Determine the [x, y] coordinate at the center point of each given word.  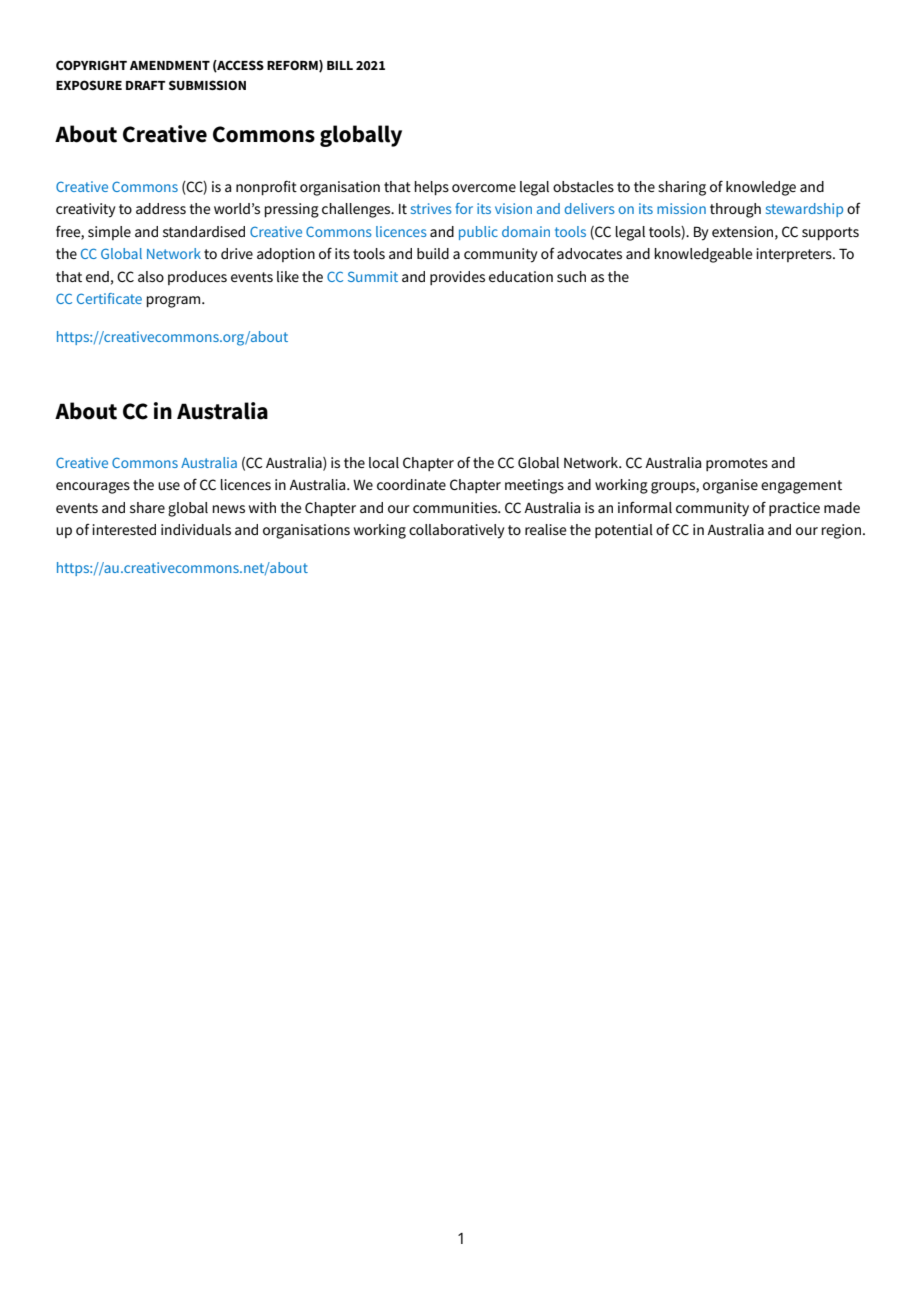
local [384, 462]
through [735, 210]
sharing [682, 188]
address [161, 208]
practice [794, 509]
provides [457, 278]
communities [456, 507]
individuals [196, 529]
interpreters [795, 255]
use [169, 486]
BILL [340, 65]
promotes [737, 464]
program [174, 302]
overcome [484, 188]
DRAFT [146, 85]
